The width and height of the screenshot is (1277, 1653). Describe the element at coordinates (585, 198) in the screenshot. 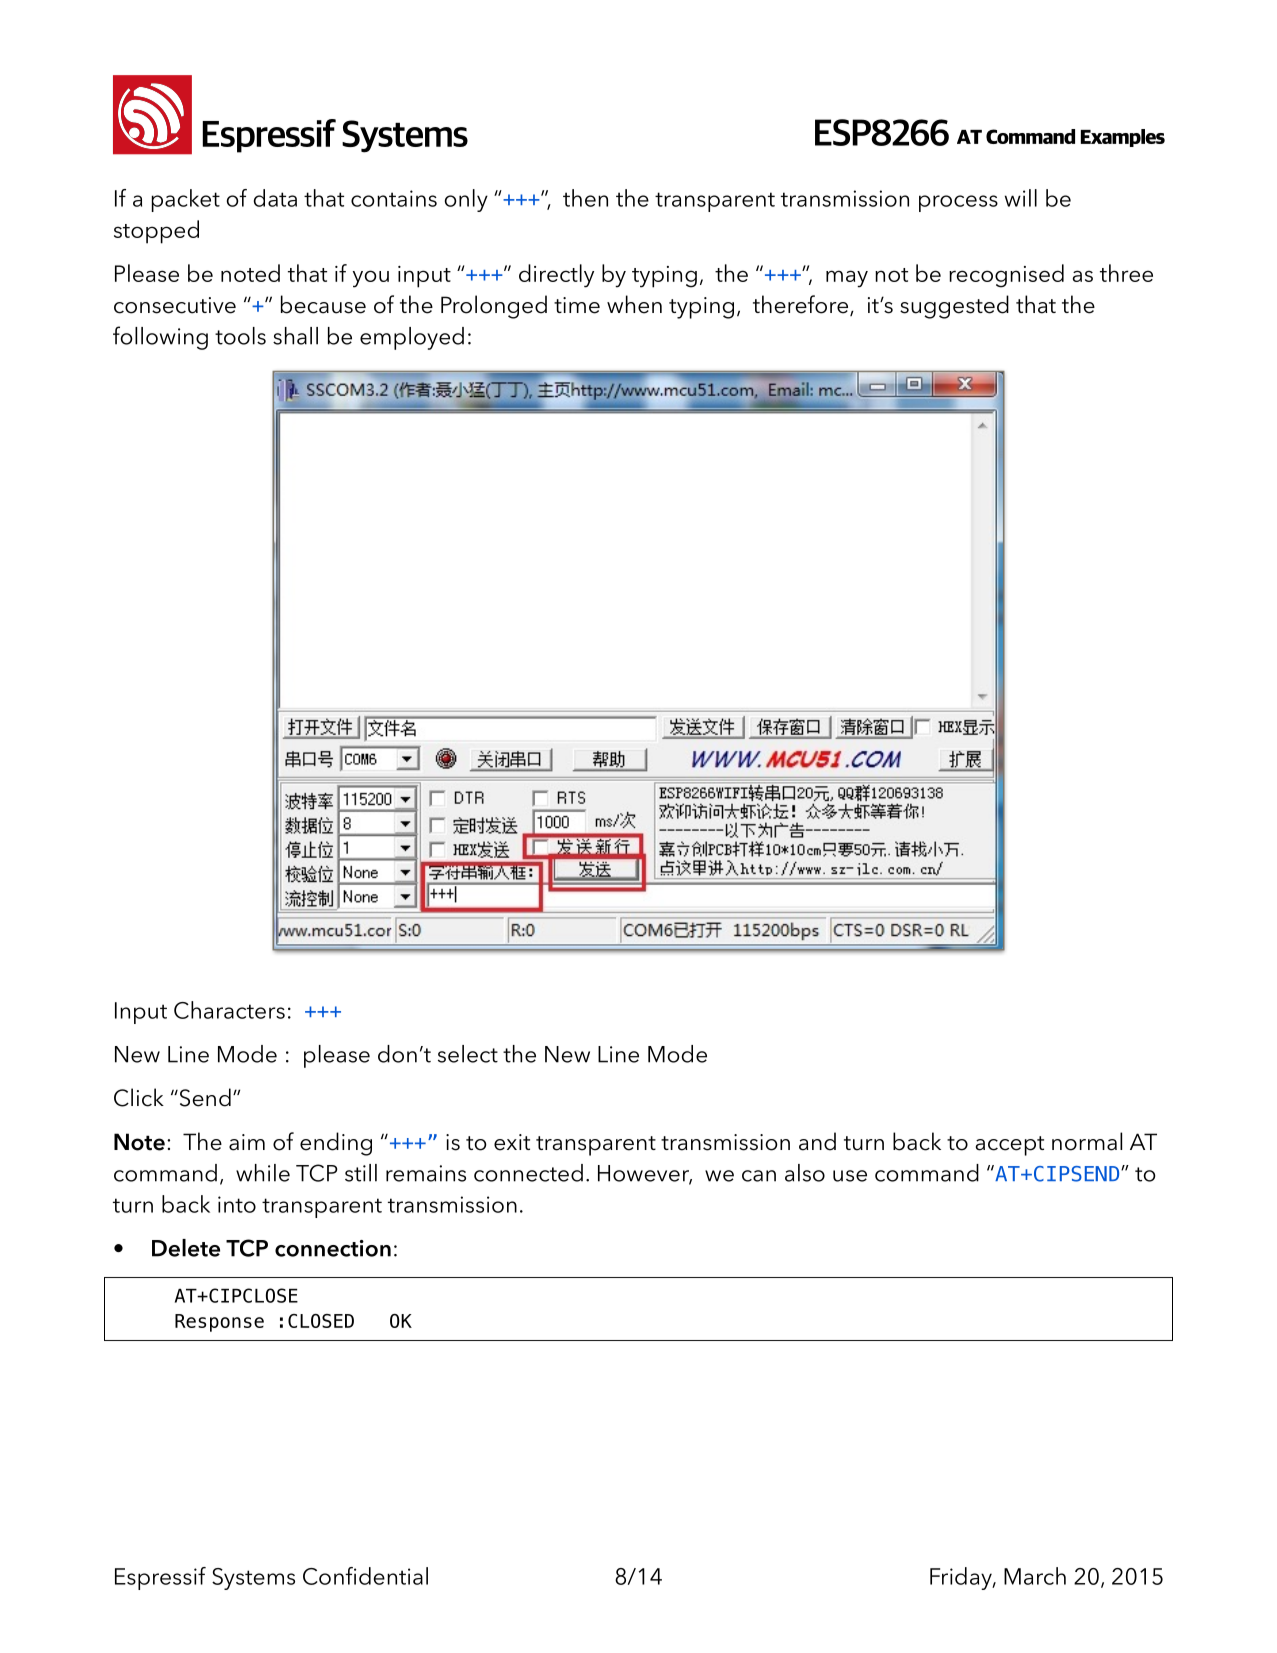

I see `then` at that location.
